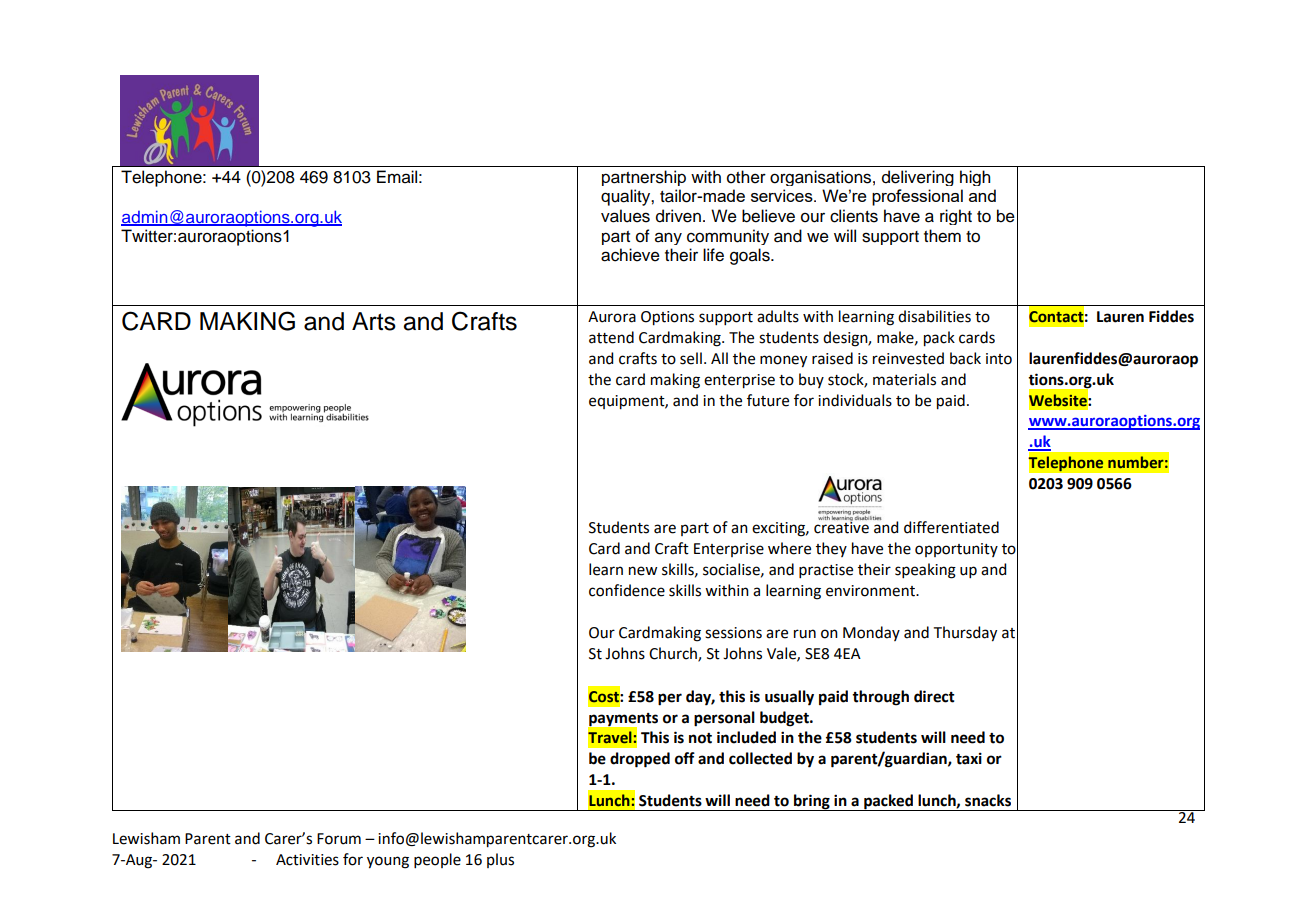  I want to click on young, so click(388, 862).
